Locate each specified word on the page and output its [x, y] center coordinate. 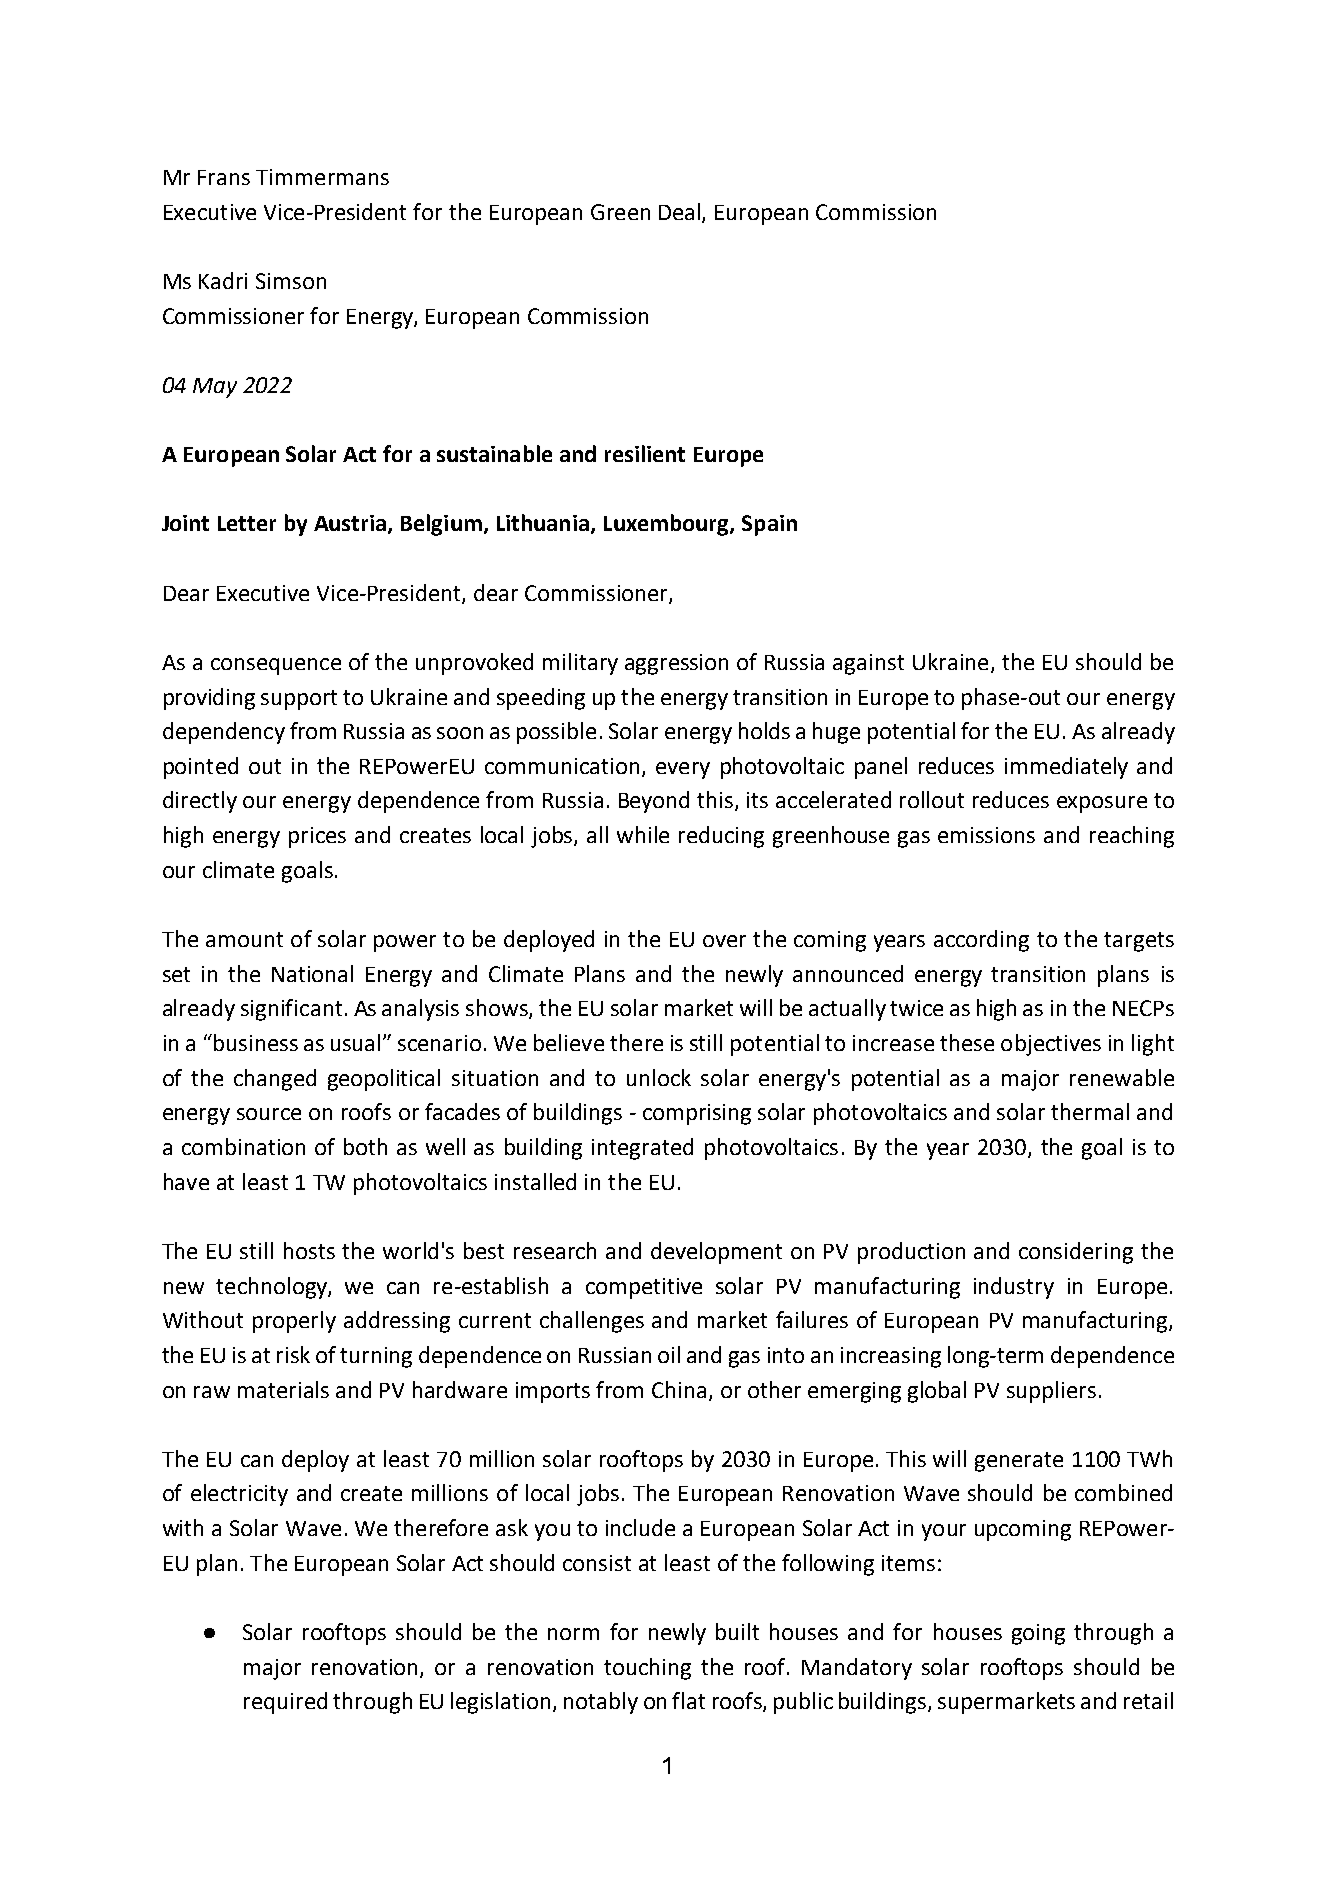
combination [243, 1146]
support [299, 700]
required [285, 1703]
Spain [769, 525]
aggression [676, 664]
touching [647, 1669]
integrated [642, 1149]
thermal [1090, 1111]
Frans [224, 177]
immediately [1066, 768]
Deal [681, 212]
